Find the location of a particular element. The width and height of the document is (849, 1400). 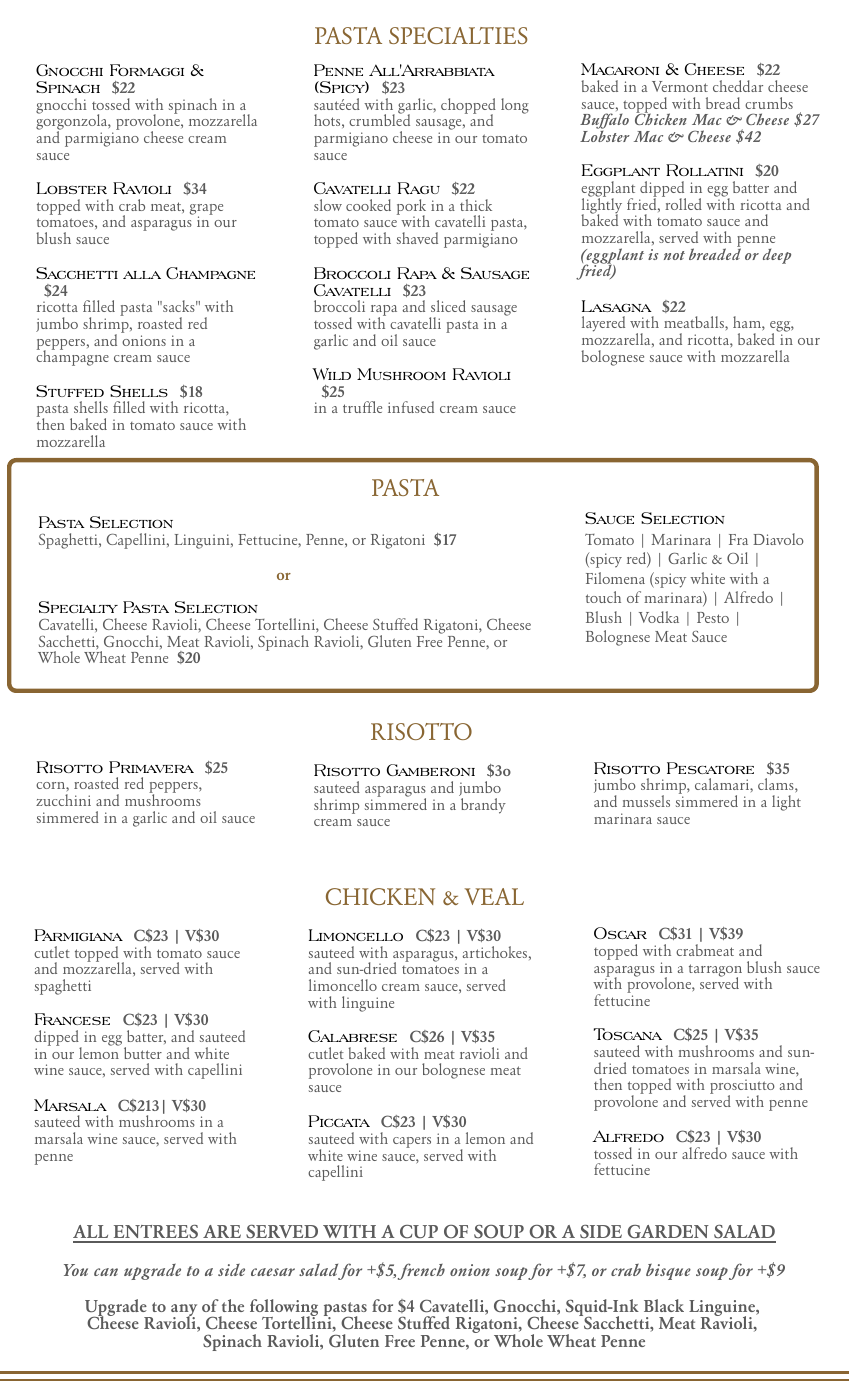

Specialty is located at coordinates (78, 607).
